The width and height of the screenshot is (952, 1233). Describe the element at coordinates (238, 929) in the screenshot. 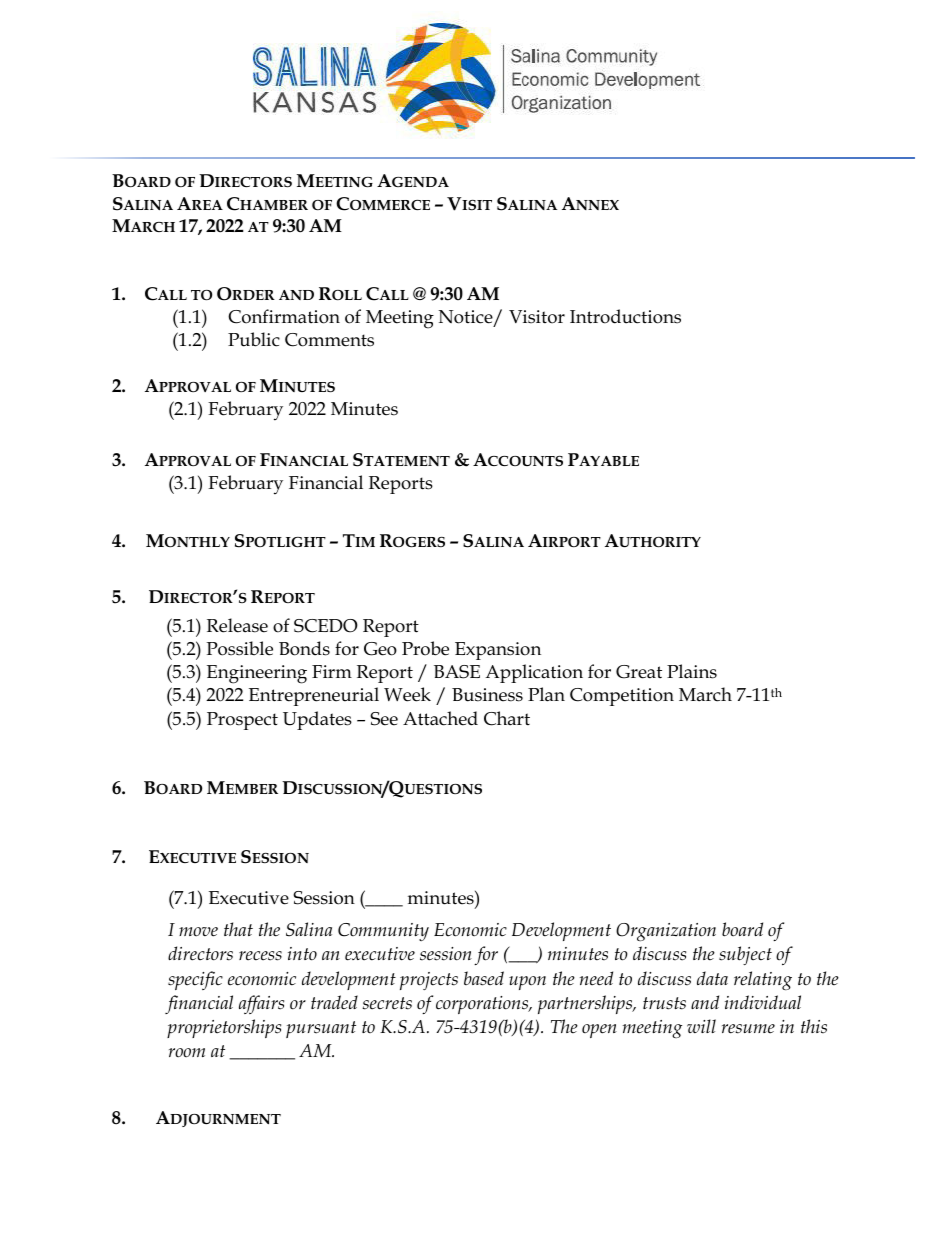

I see `that` at that location.
